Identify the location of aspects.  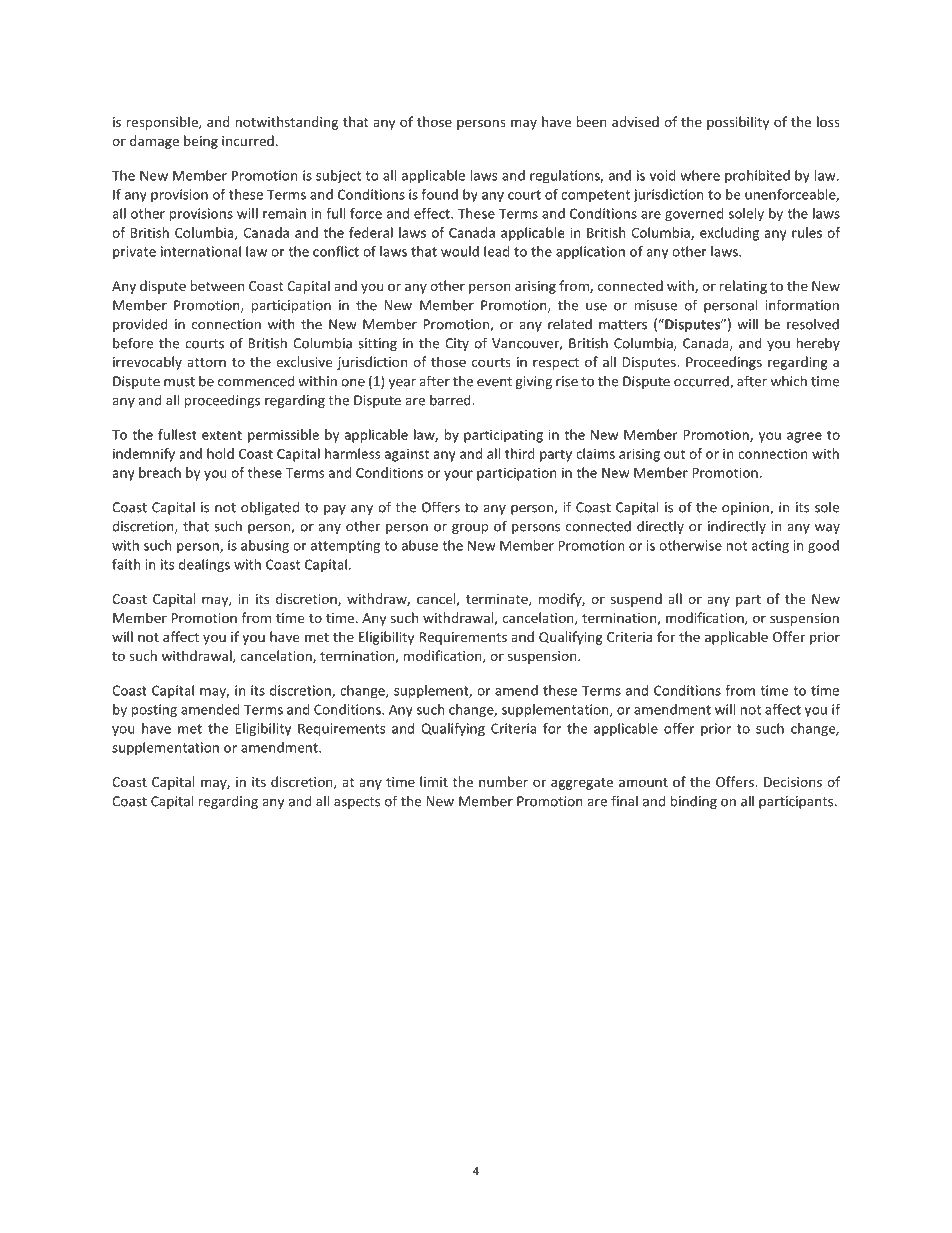
(357, 803).
